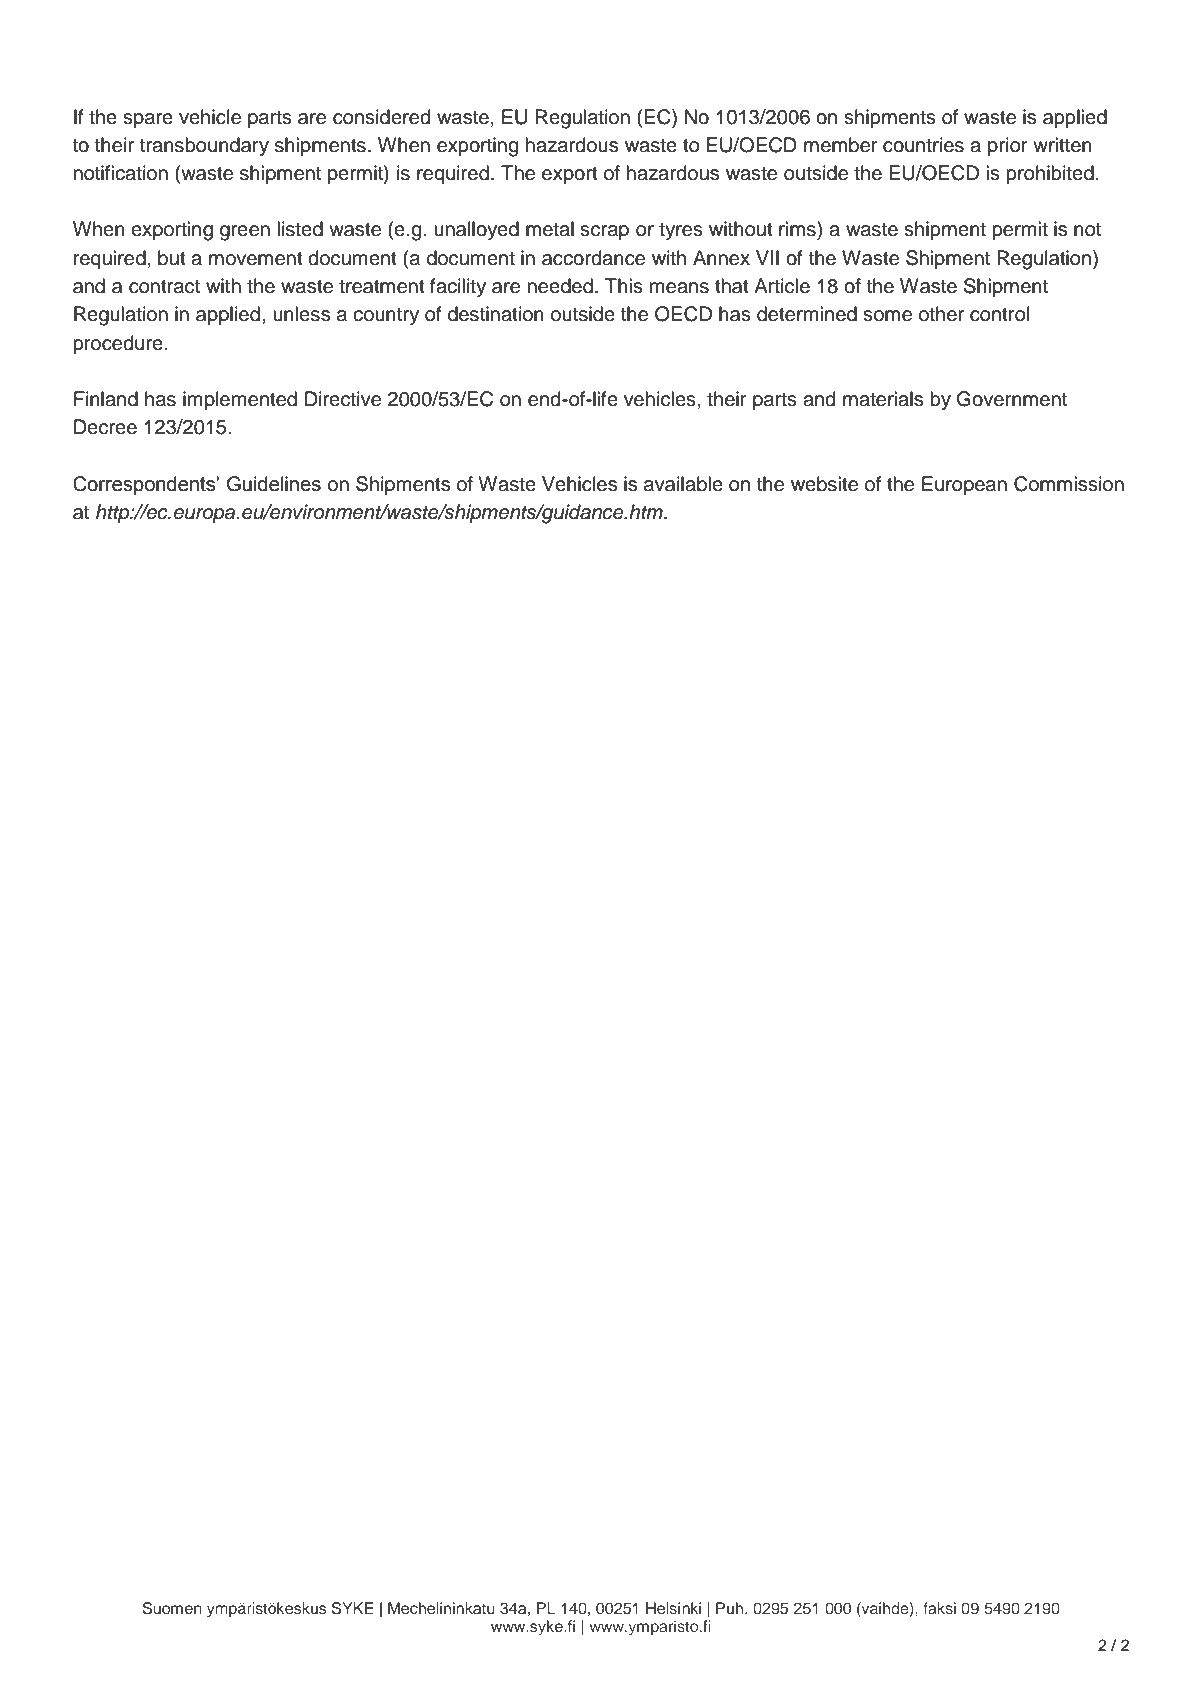 The width and height of the image is (1202, 1700). I want to click on Guidelines, so click(274, 484).
